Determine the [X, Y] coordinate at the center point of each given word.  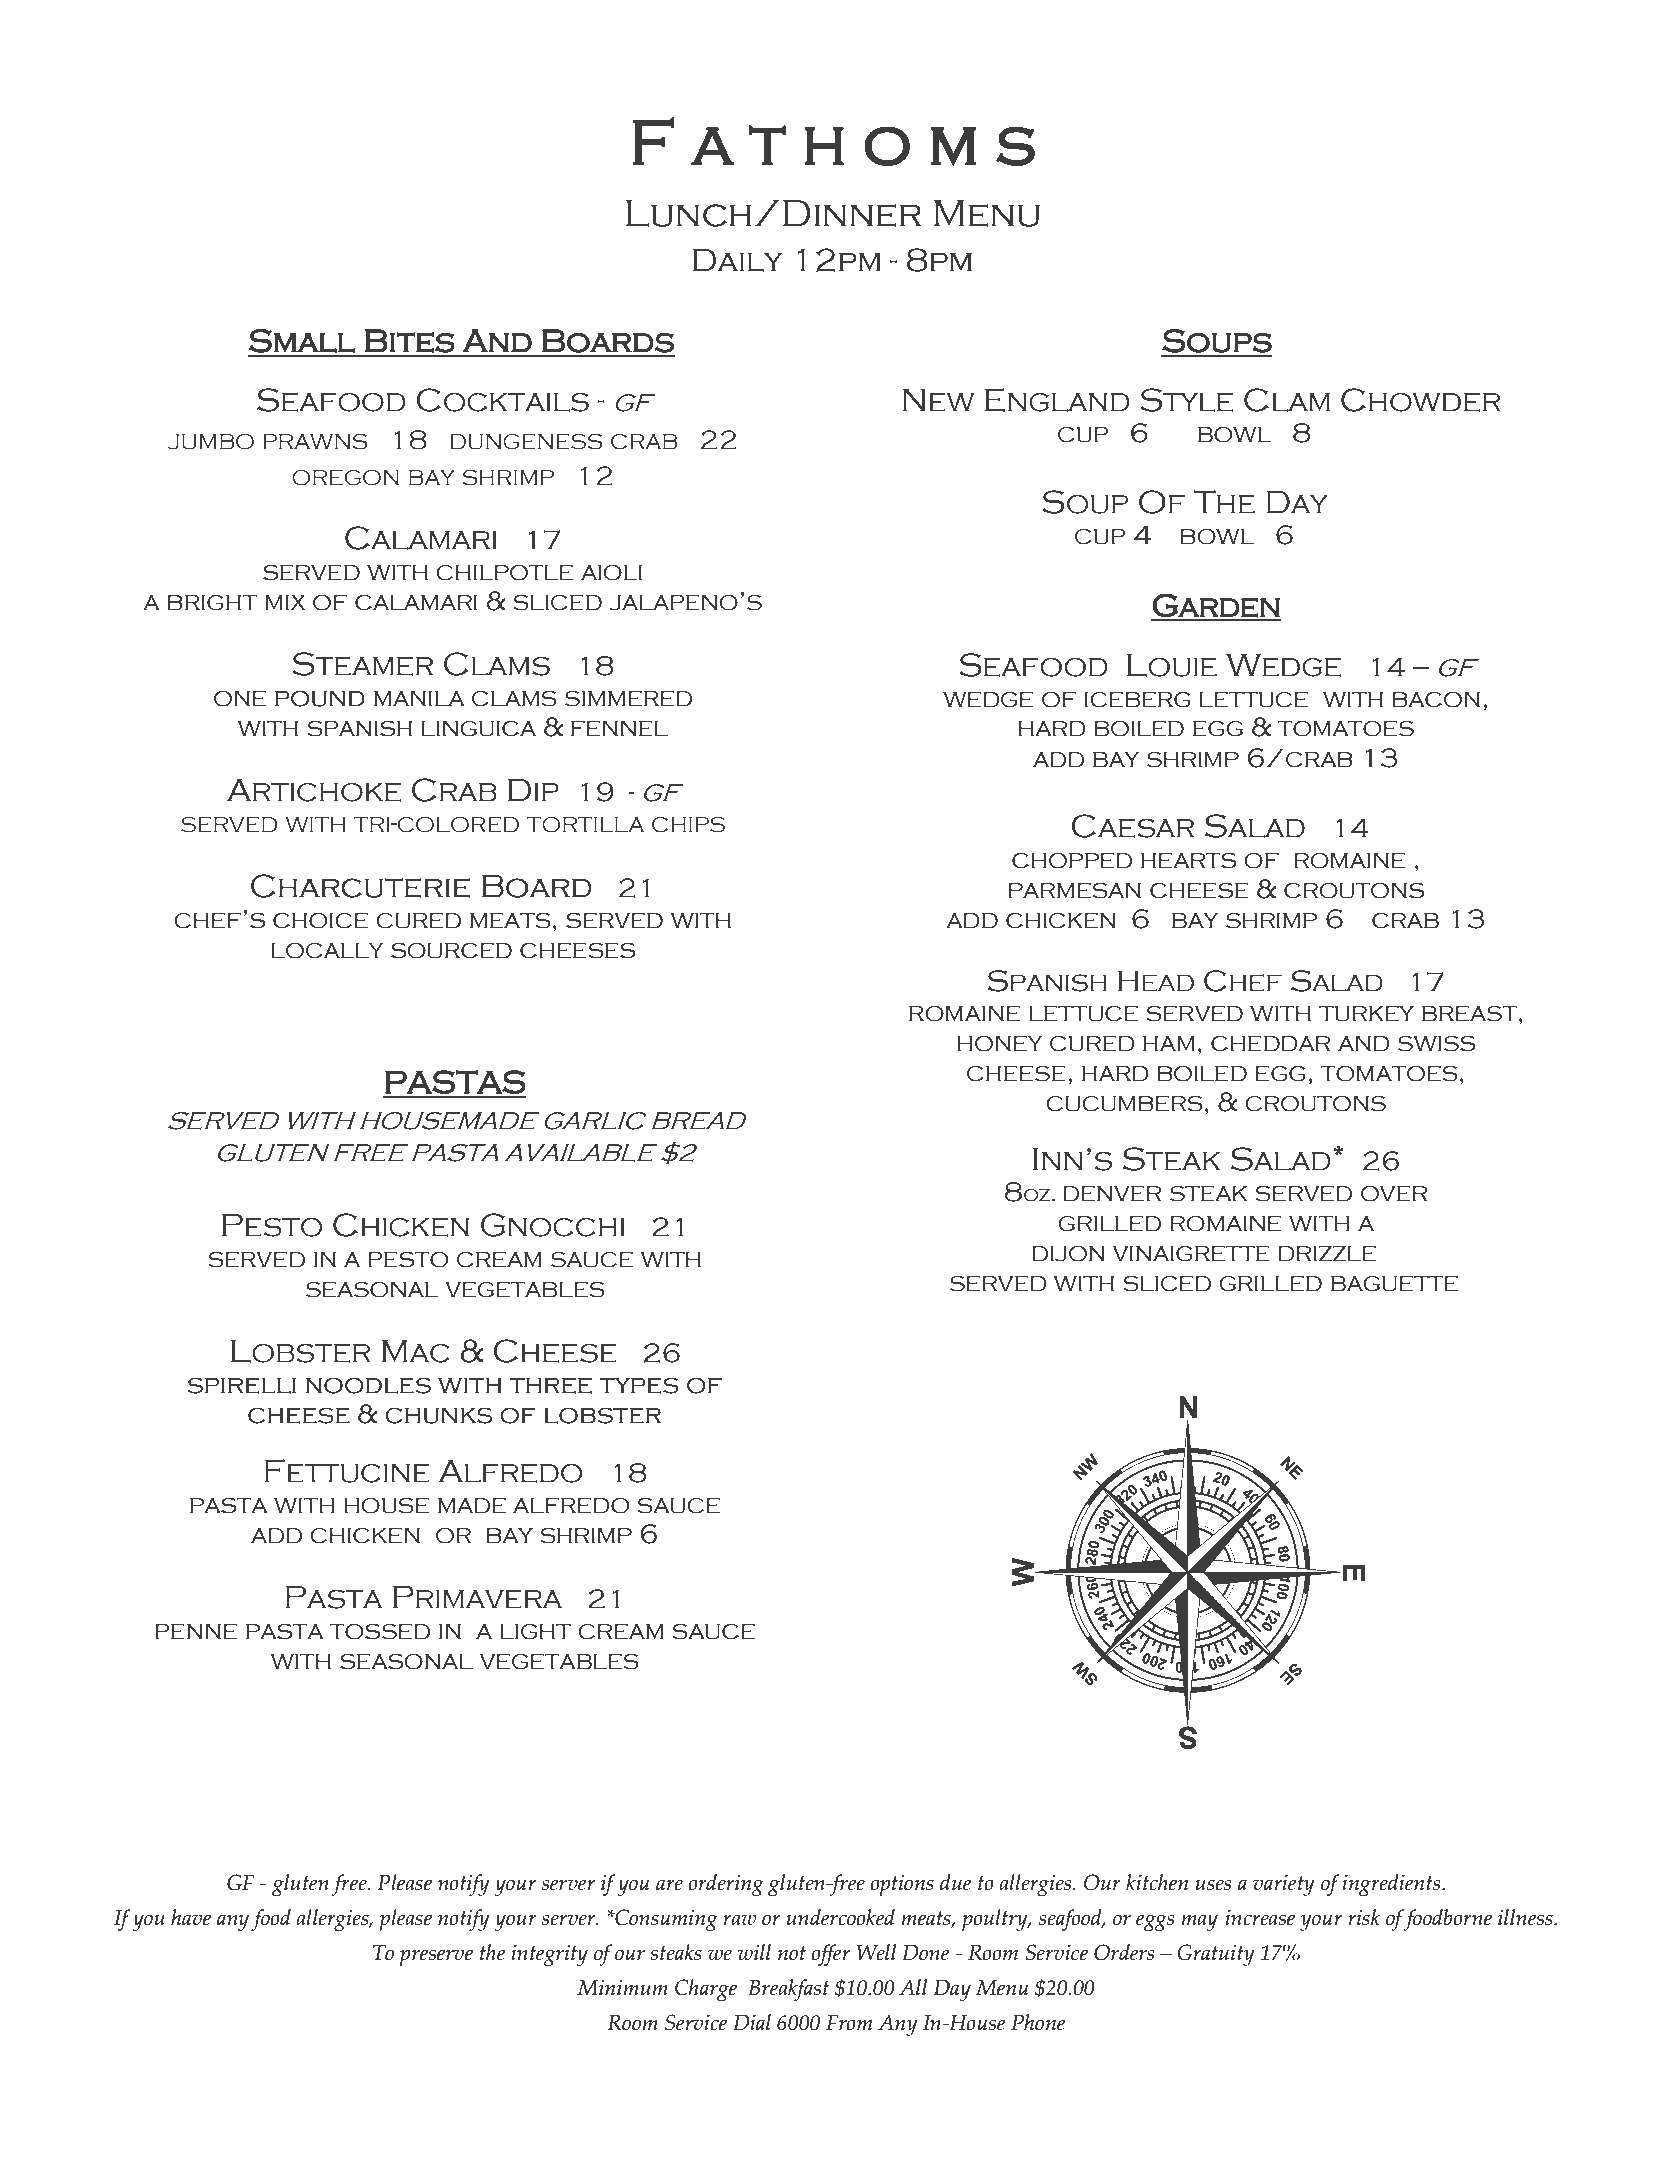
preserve [436, 1957]
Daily [738, 260]
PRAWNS [315, 442]
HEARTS [1188, 861]
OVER [1394, 1194]
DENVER [1112, 1194]
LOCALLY [328, 951]
